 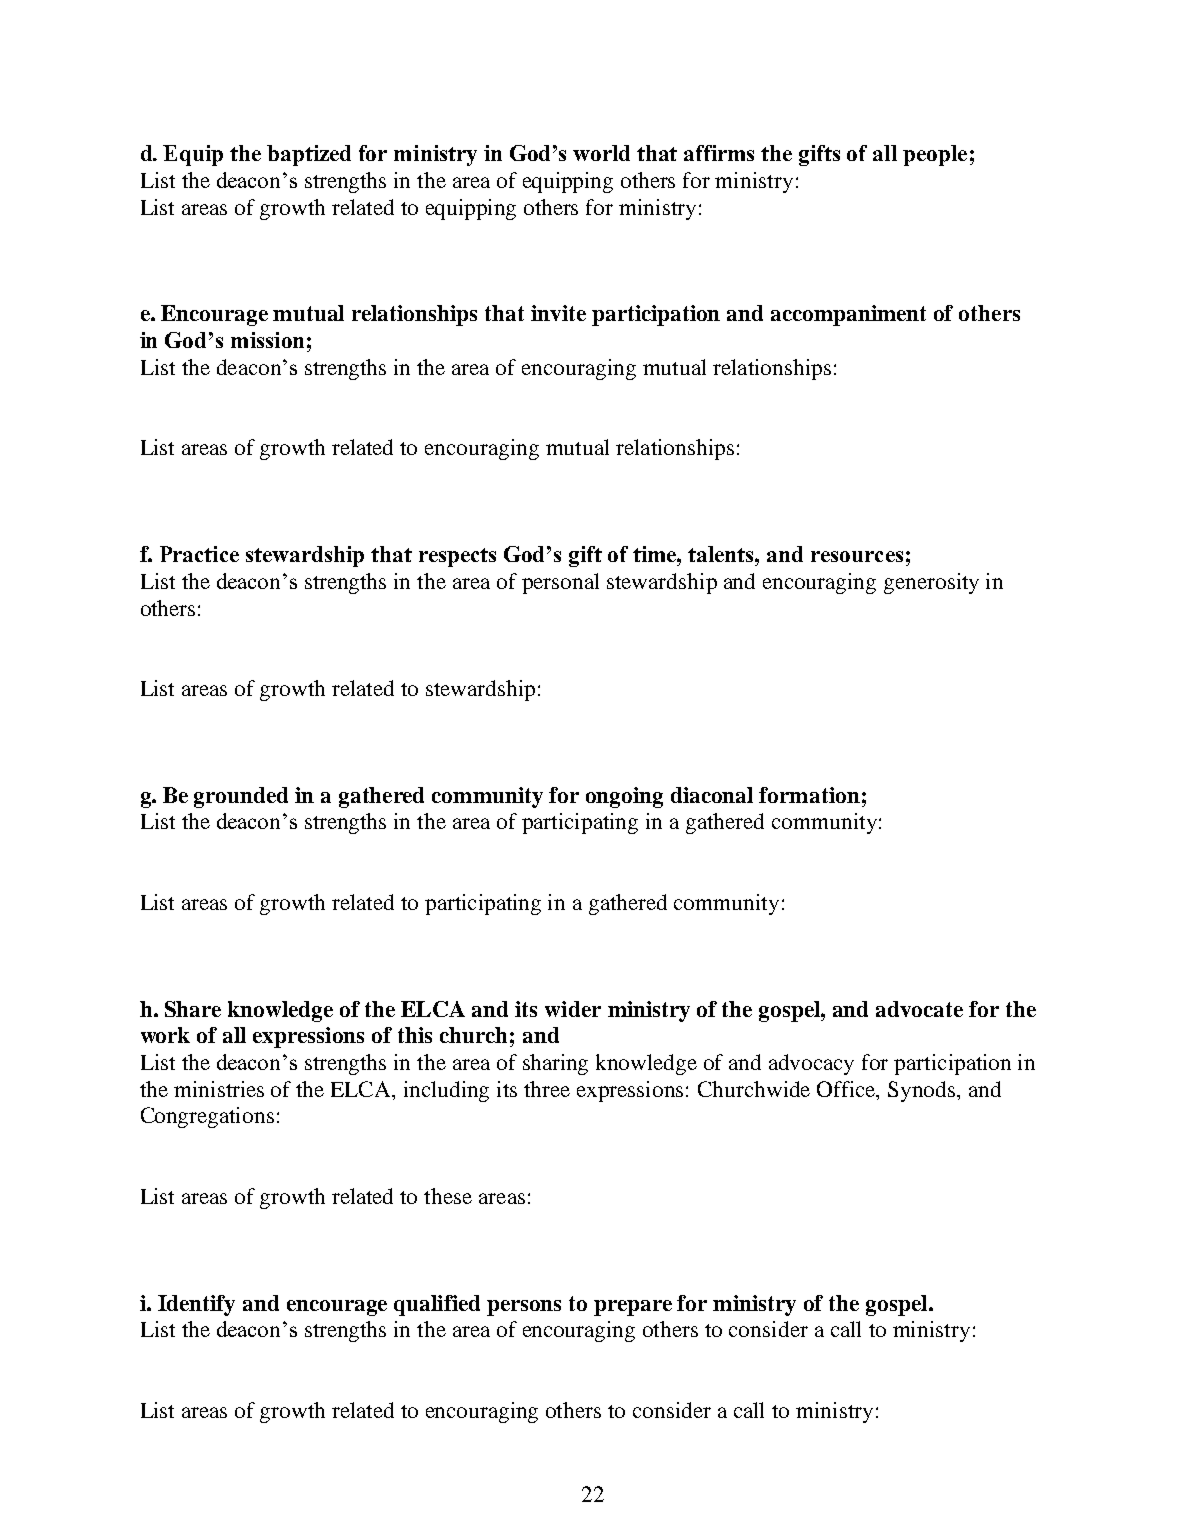 I want to click on resources, so click(x=857, y=556).
